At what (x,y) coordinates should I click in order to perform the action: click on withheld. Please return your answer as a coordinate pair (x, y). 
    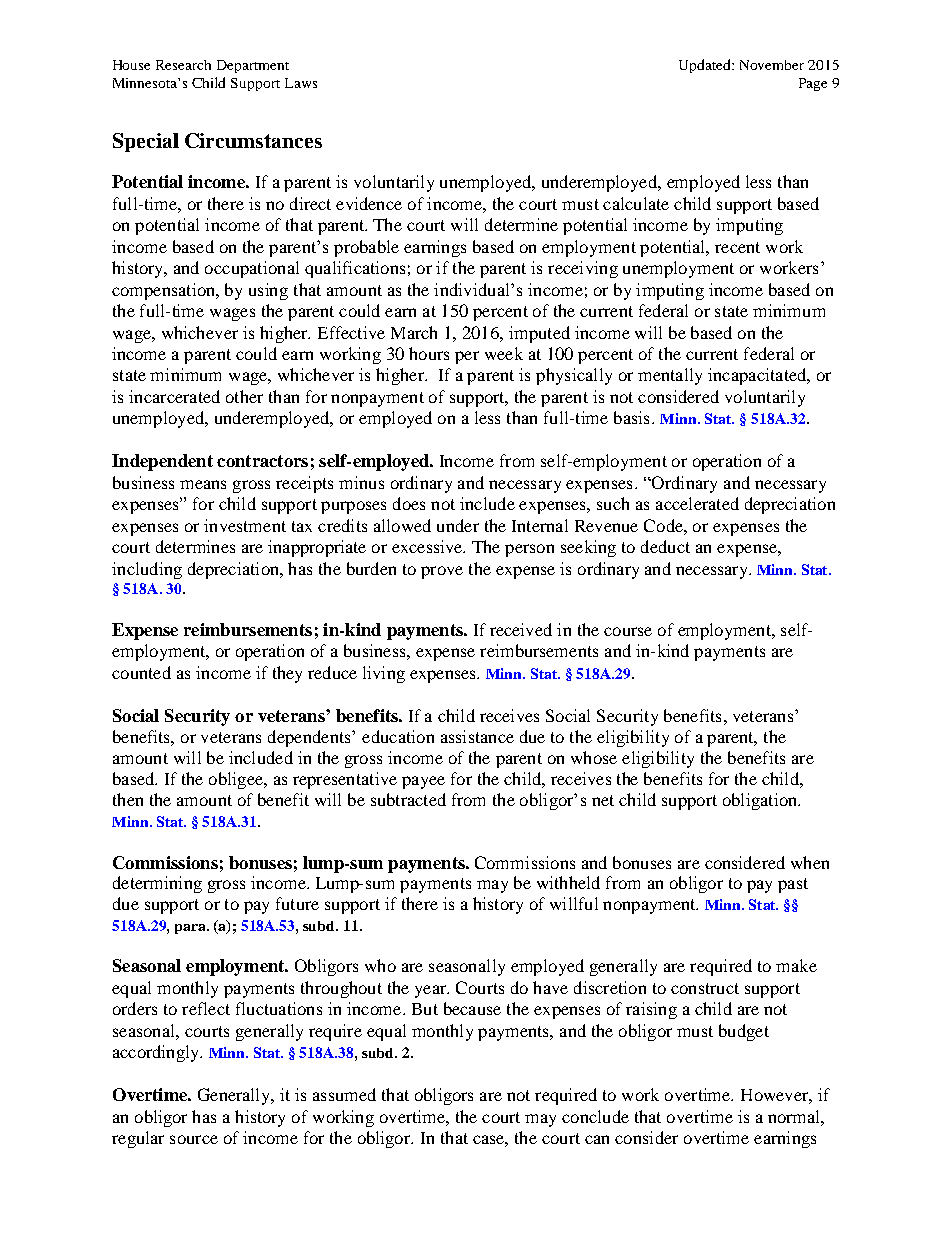
    Looking at the image, I should click on (568, 882).
